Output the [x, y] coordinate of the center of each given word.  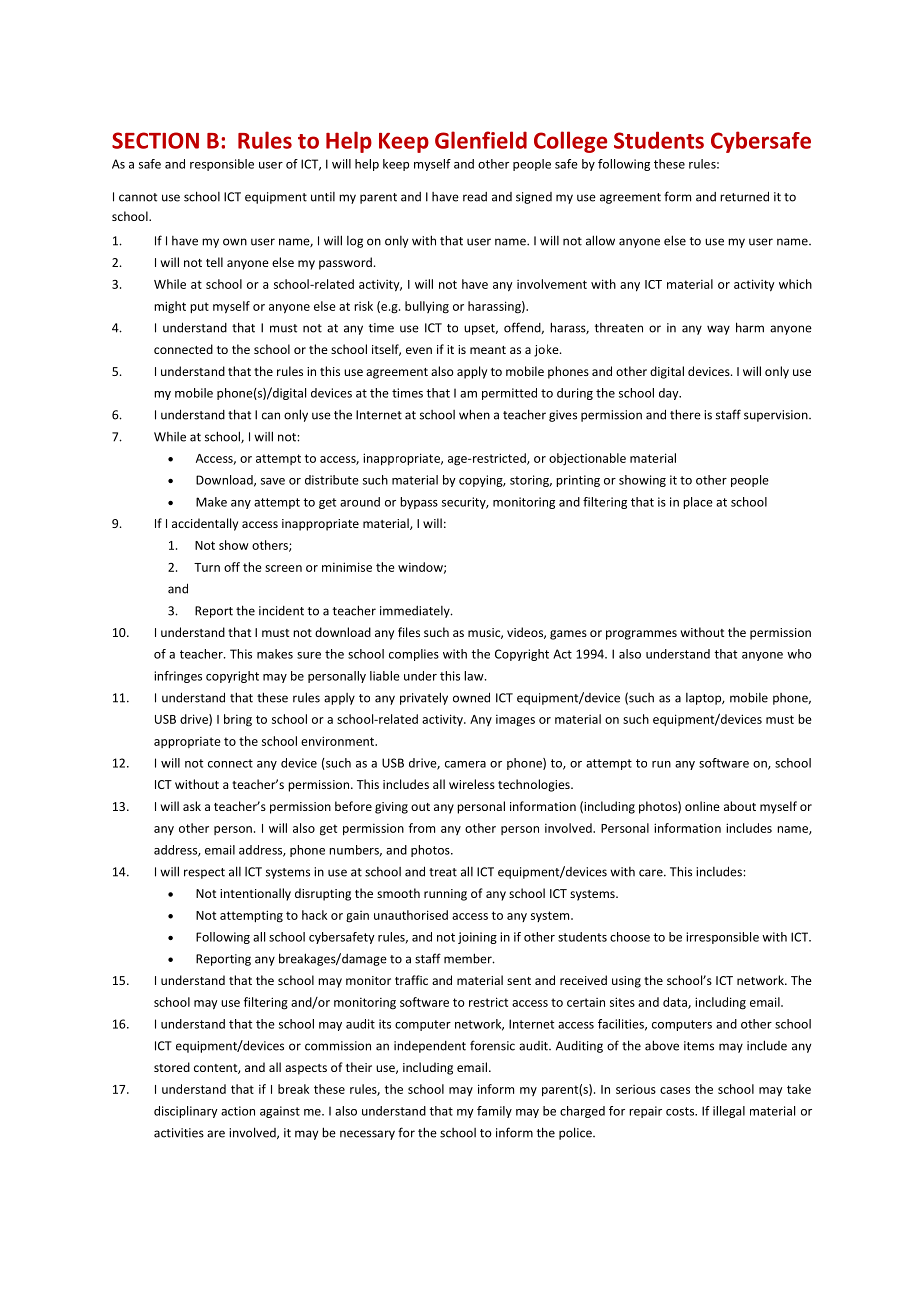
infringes [178, 677]
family [494, 1112]
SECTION [155, 140]
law [475, 676]
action [238, 1111]
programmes [641, 635]
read [475, 197]
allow [600, 240]
